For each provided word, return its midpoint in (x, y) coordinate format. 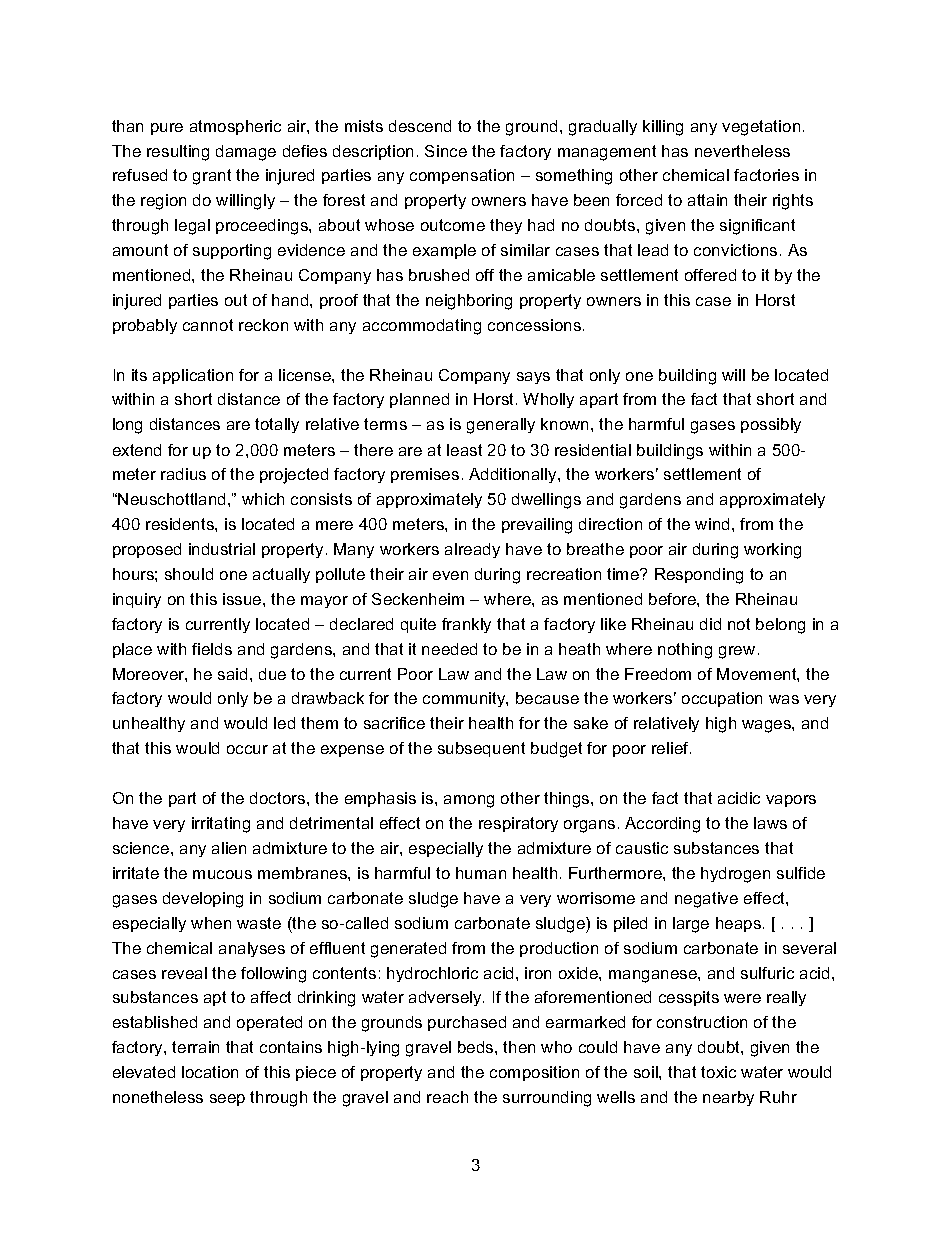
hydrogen (735, 875)
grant (212, 177)
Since (446, 151)
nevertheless (742, 151)
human (481, 873)
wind (712, 524)
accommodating (422, 327)
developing (203, 900)
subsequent (481, 749)
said (232, 674)
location (210, 1072)
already (472, 550)
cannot (208, 325)
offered (710, 275)
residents (181, 524)
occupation (722, 699)
